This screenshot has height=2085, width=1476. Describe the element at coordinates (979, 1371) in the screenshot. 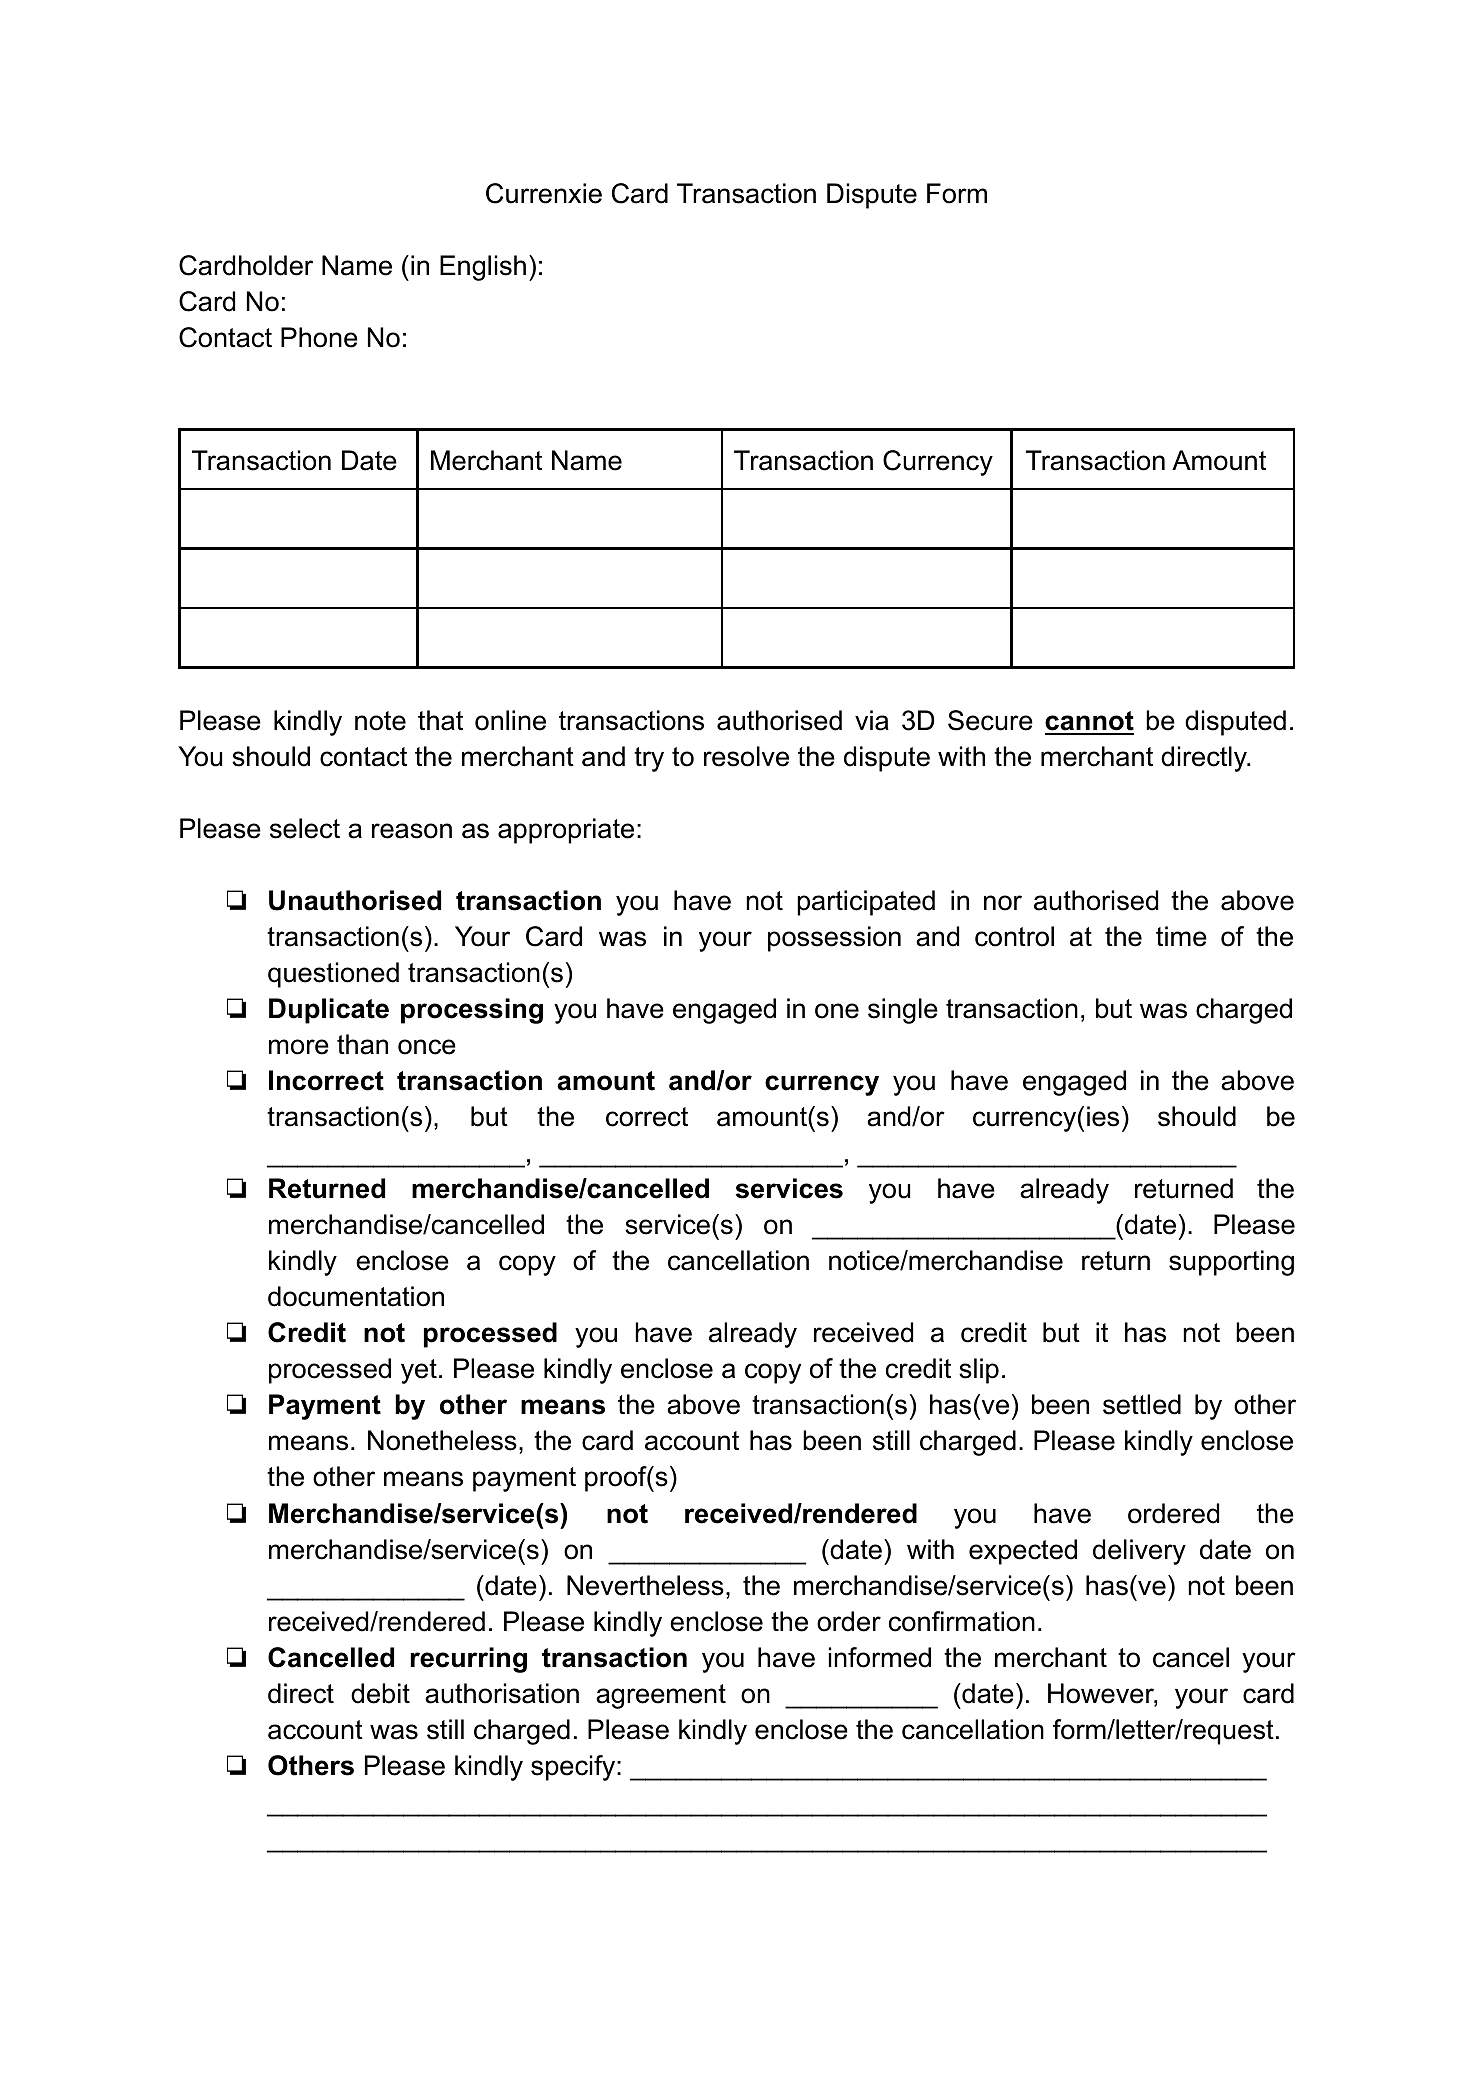

I see `slip` at that location.
